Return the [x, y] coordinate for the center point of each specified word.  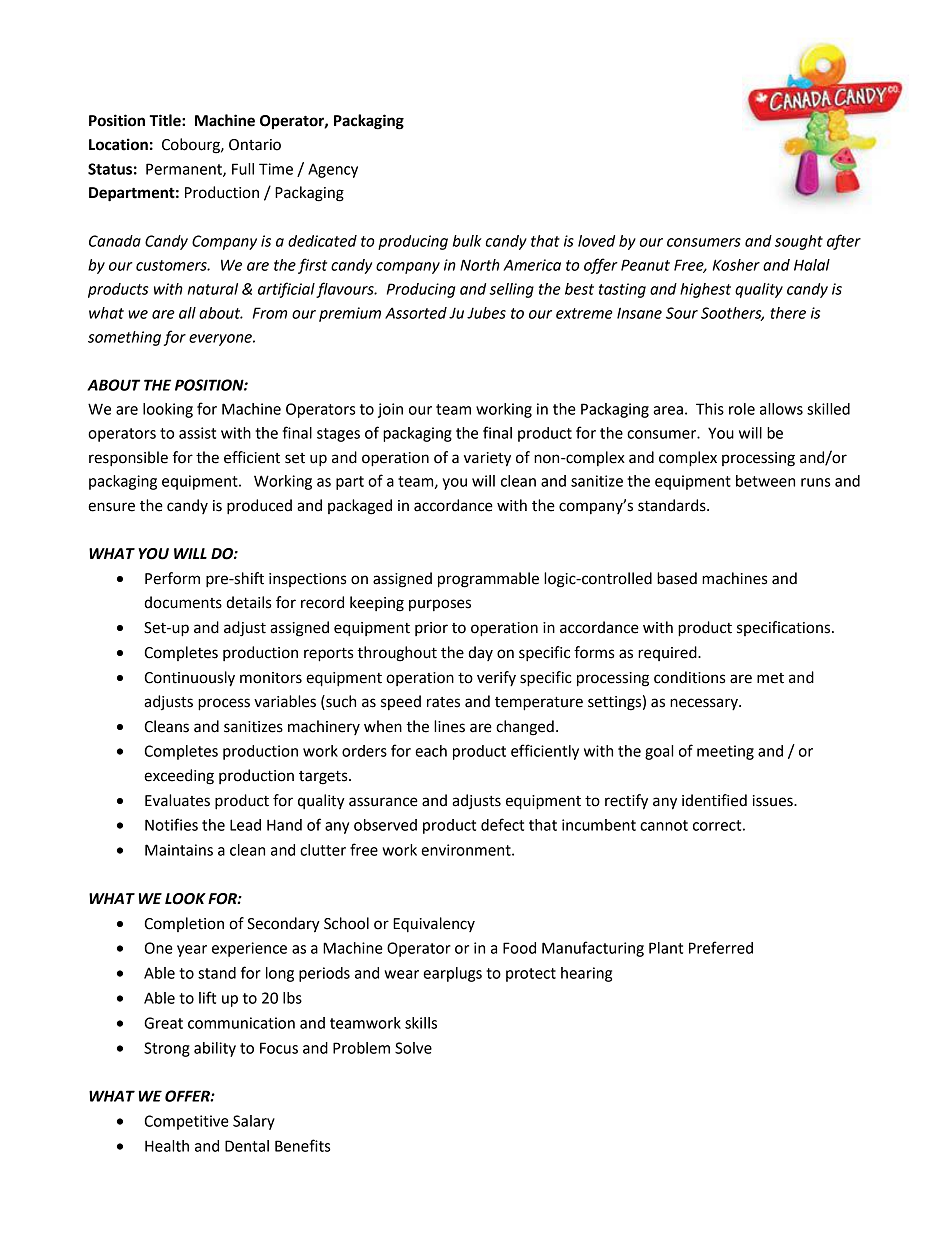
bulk [467, 241]
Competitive [186, 1122]
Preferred [721, 947]
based [677, 578]
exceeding [179, 777]
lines [449, 726]
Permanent [185, 170]
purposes [440, 605]
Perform [172, 578]
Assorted [416, 313]
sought [799, 242]
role [742, 409]
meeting [725, 752]
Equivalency [434, 925]
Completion [184, 924]
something [124, 338]
